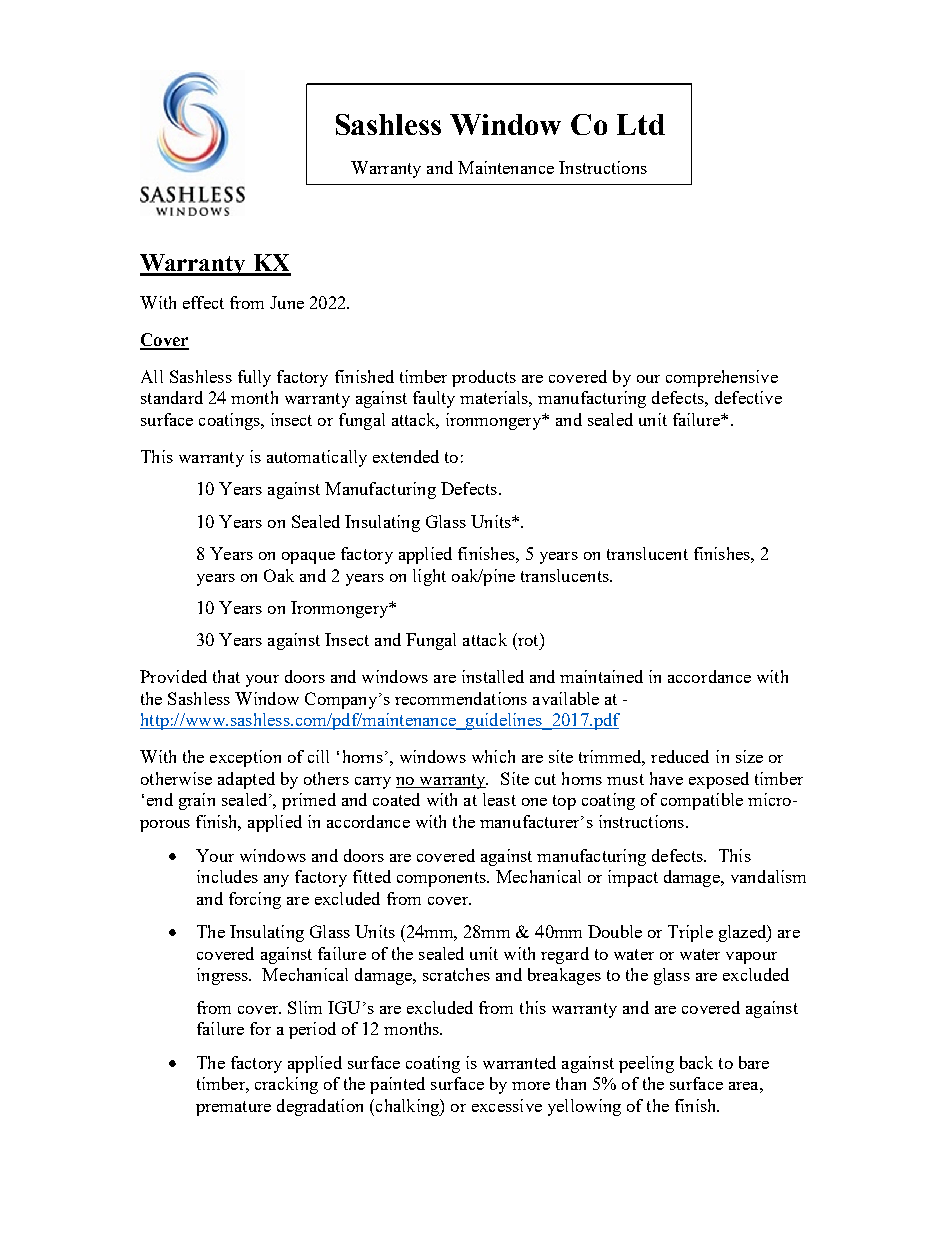 The width and height of the screenshot is (952, 1233). Describe the element at coordinates (722, 378) in the screenshot. I see `comprehensive` at that location.
